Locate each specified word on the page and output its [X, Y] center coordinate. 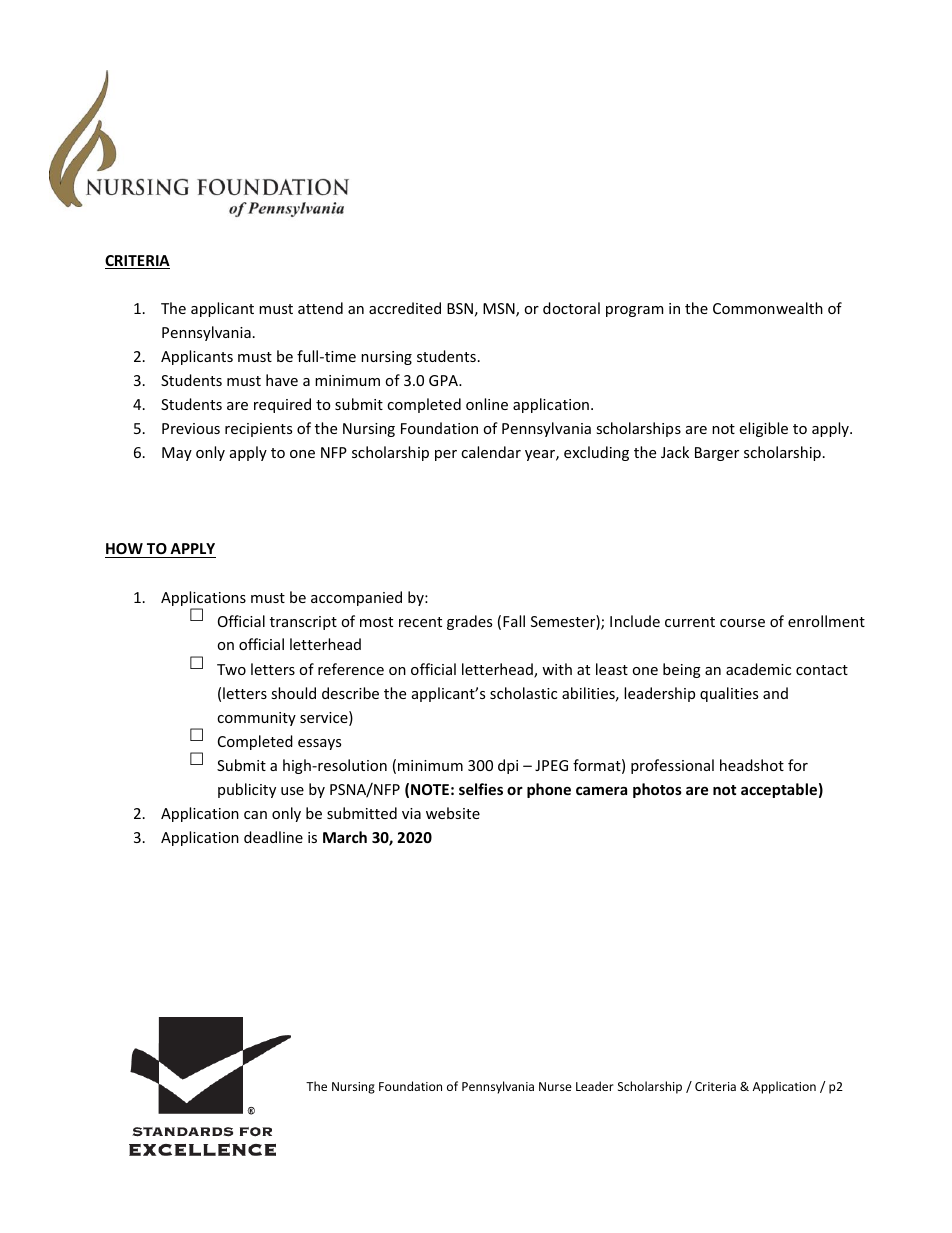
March [345, 837]
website [453, 813]
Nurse [555, 1086]
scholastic [523, 693]
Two [231, 669]
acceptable [779, 790]
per [446, 455]
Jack [675, 452]
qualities [729, 694]
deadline [273, 837]
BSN [460, 308]
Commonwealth [768, 308]
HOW [124, 548]
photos [657, 790]
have [282, 380]
